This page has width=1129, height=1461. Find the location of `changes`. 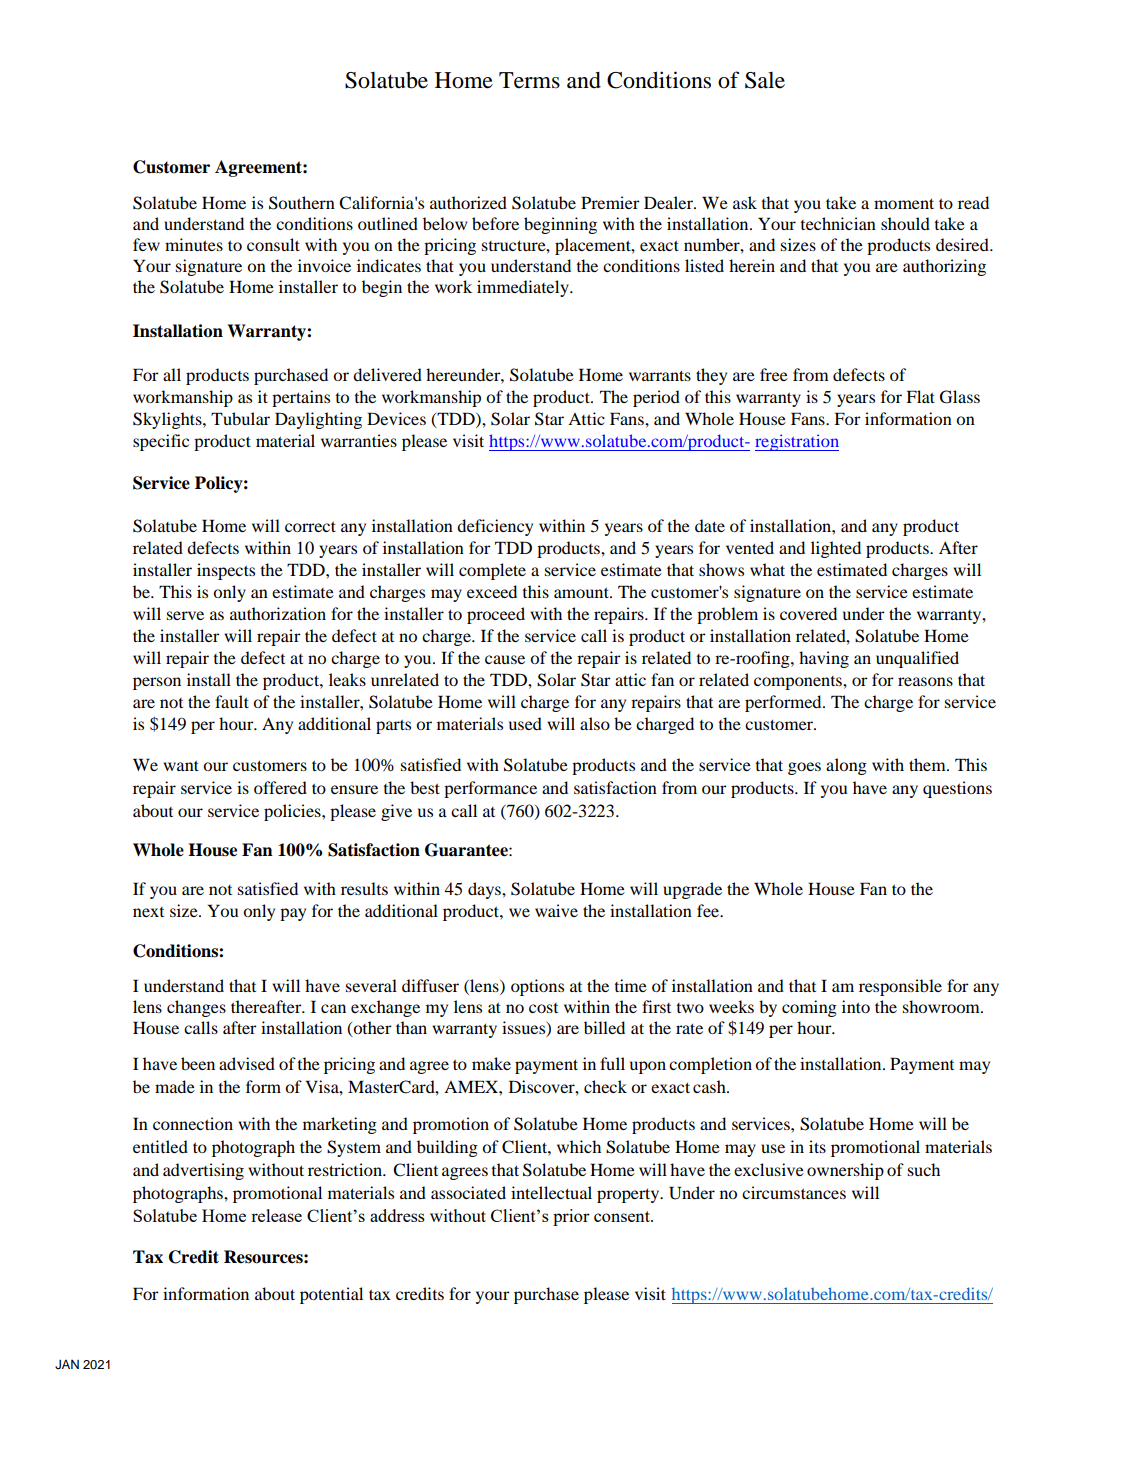

changes is located at coordinates (196, 1008).
